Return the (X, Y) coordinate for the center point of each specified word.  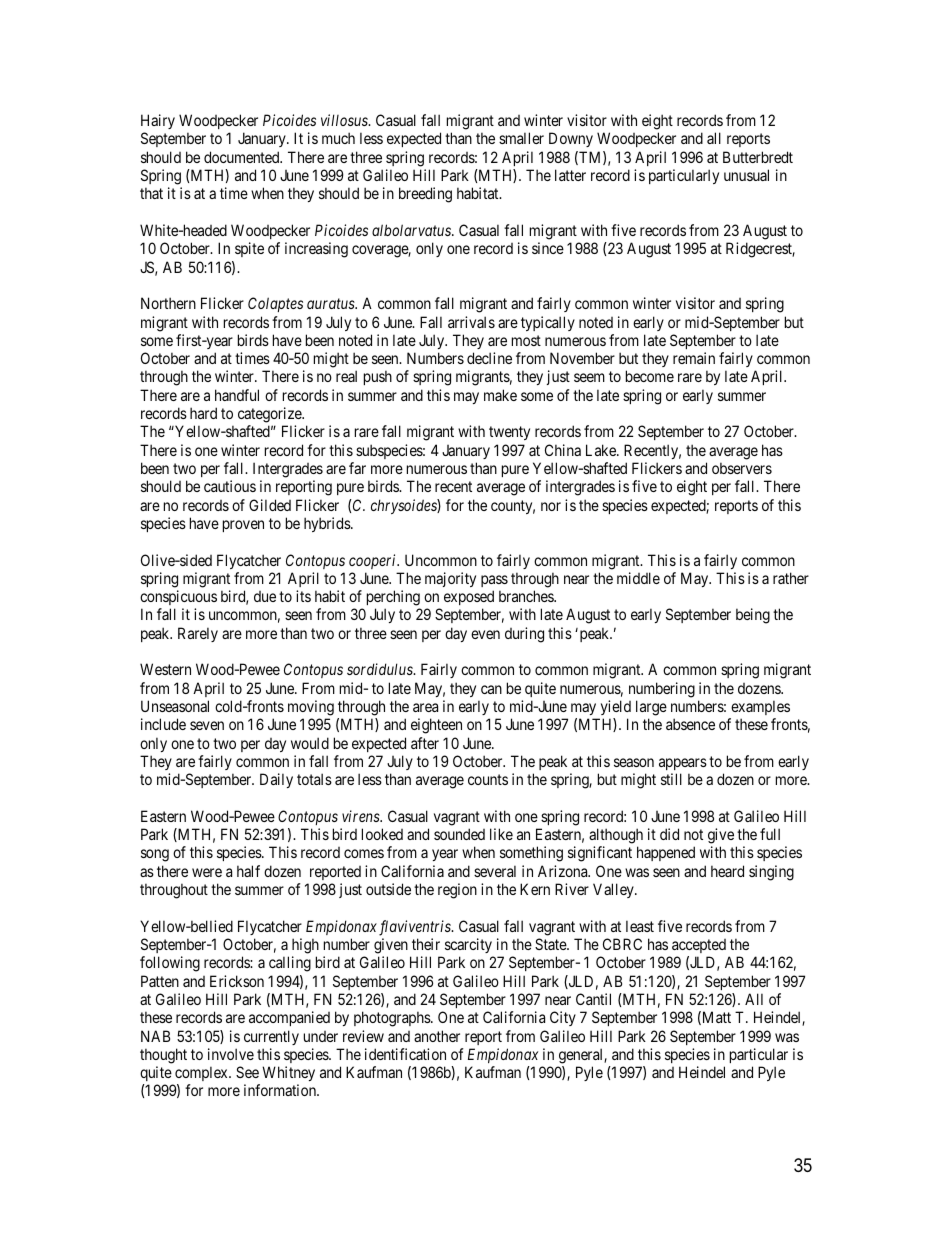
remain (694, 358)
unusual (746, 175)
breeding (425, 195)
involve (231, 1054)
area (425, 707)
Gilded (270, 505)
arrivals (471, 322)
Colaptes (275, 304)
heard (727, 871)
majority (450, 579)
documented (243, 157)
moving (311, 708)
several (495, 871)
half (248, 871)
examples (760, 707)
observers (742, 468)
